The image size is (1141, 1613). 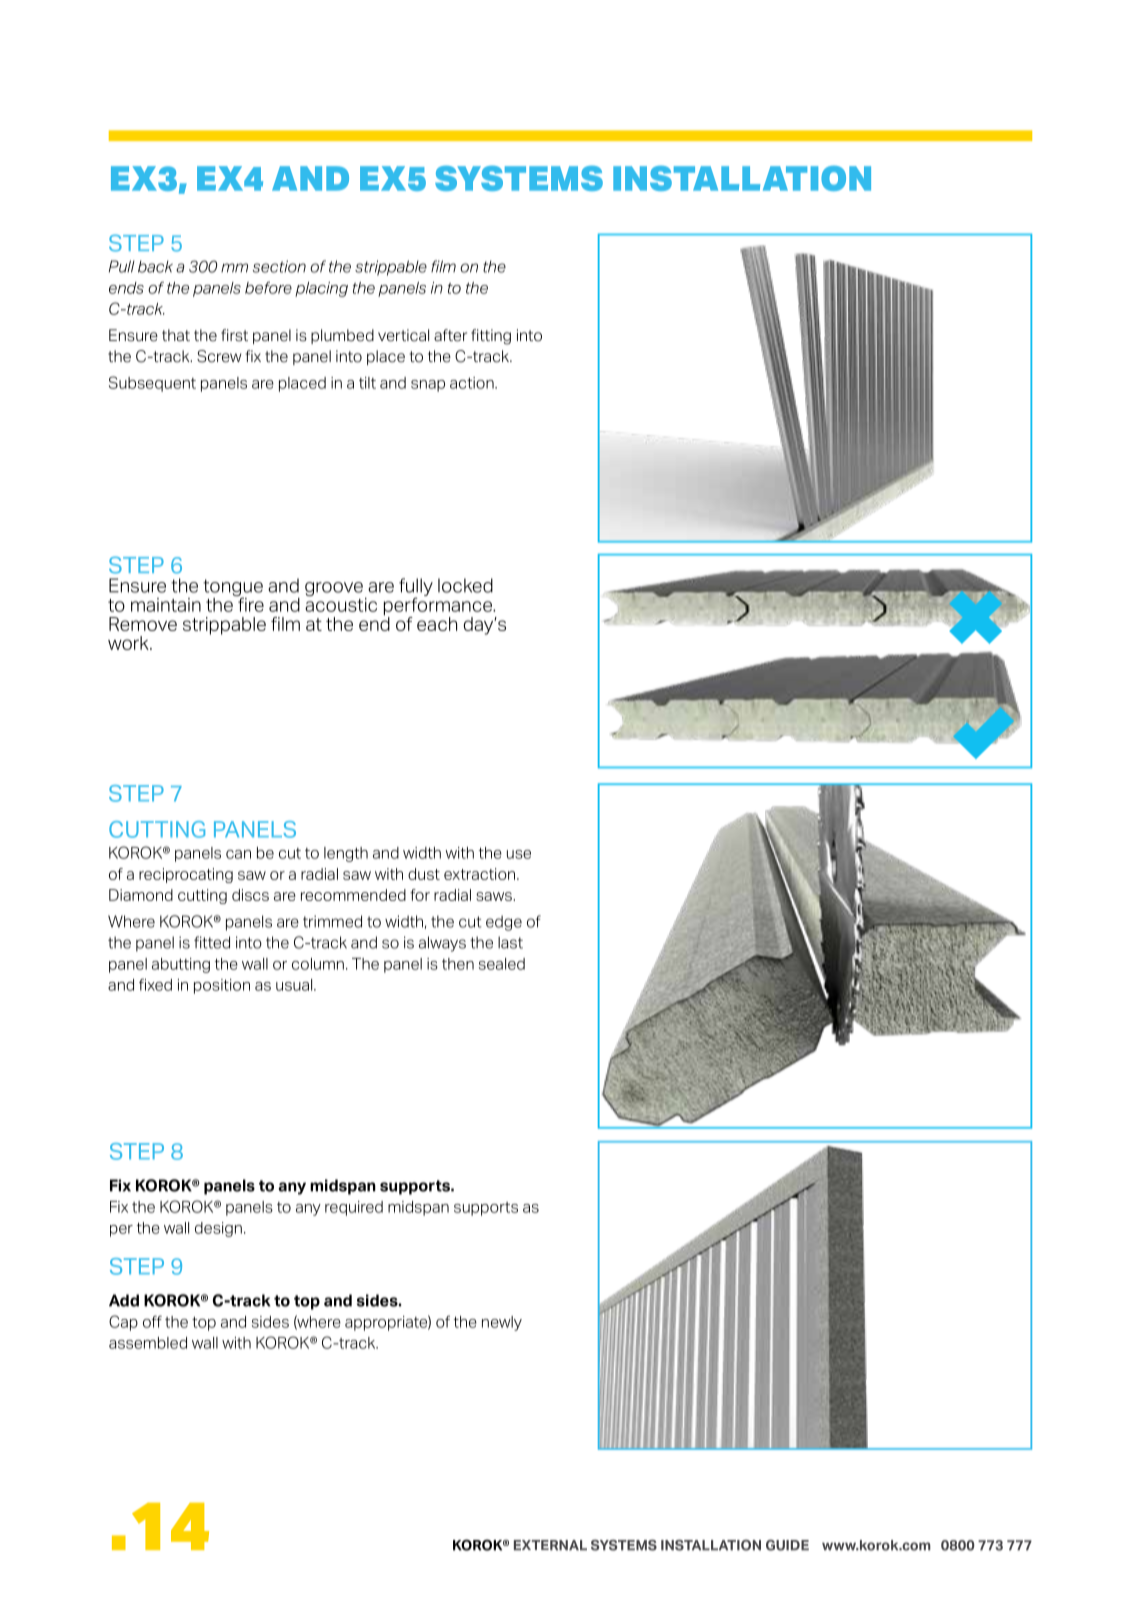 I want to click on that, so click(x=176, y=335).
